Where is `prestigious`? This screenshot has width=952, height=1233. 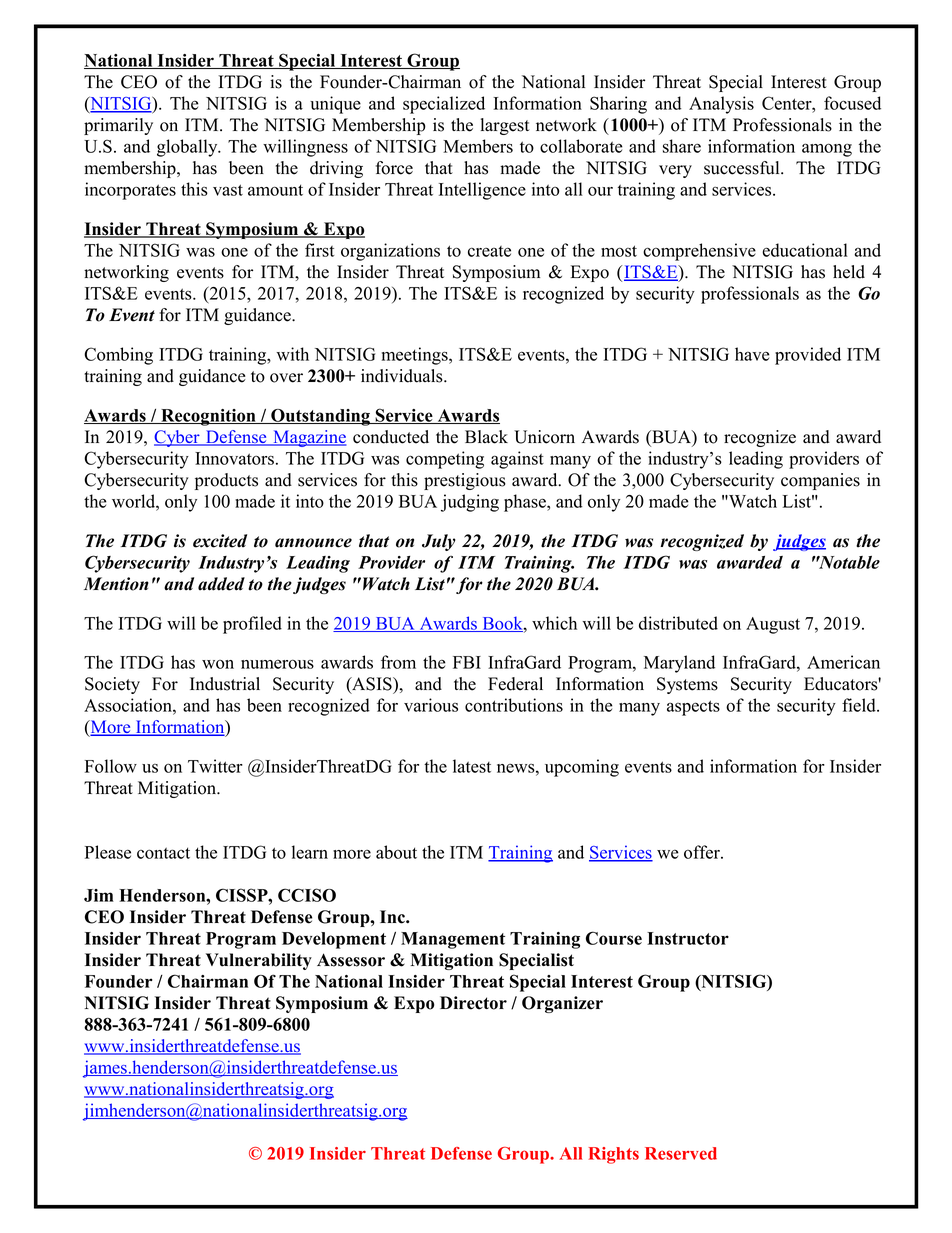 prestigious is located at coordinates (465, 481).
